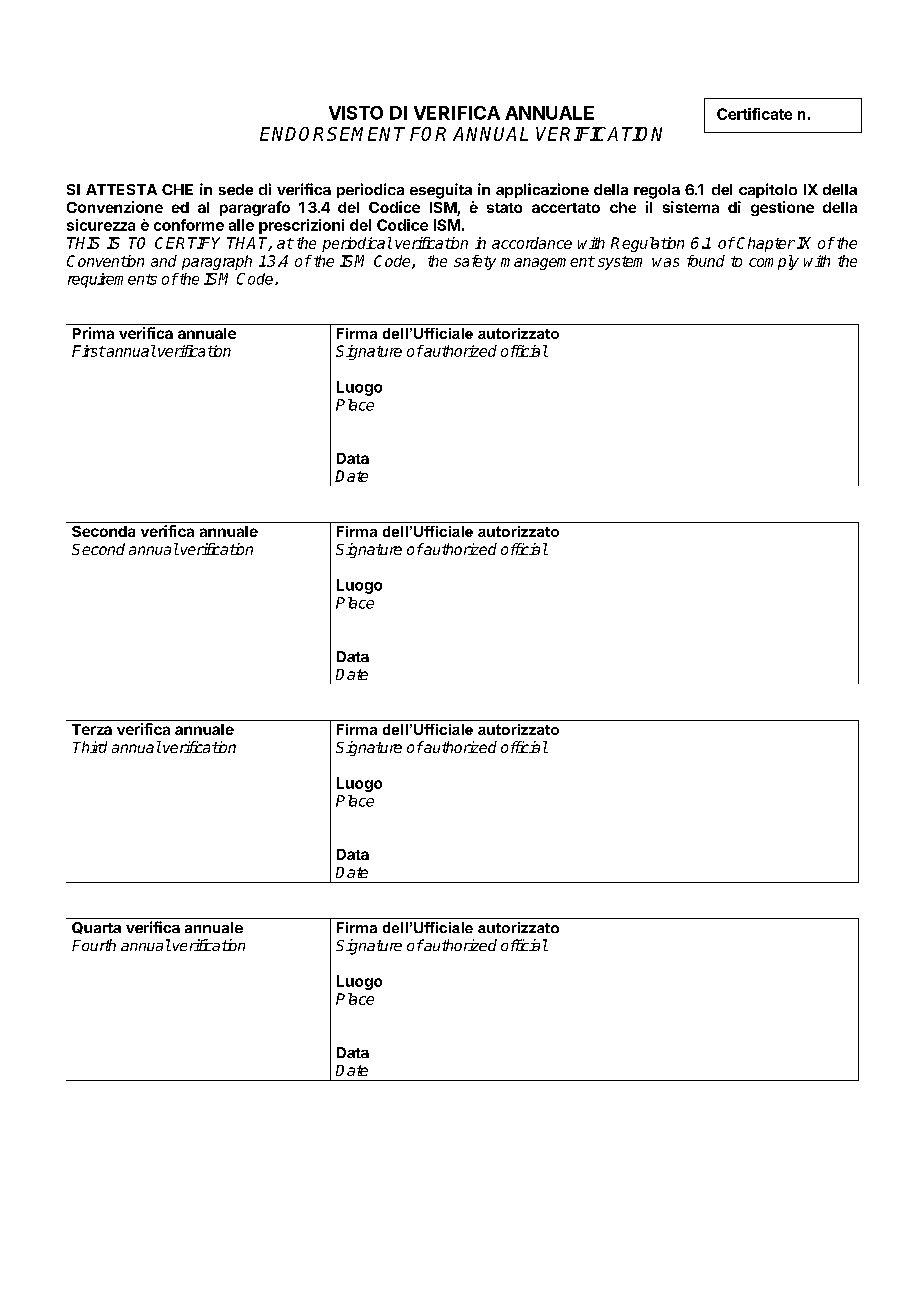 The width and height of the page is (924, 1308). I want to click on Certificate, so click(754, 114).
